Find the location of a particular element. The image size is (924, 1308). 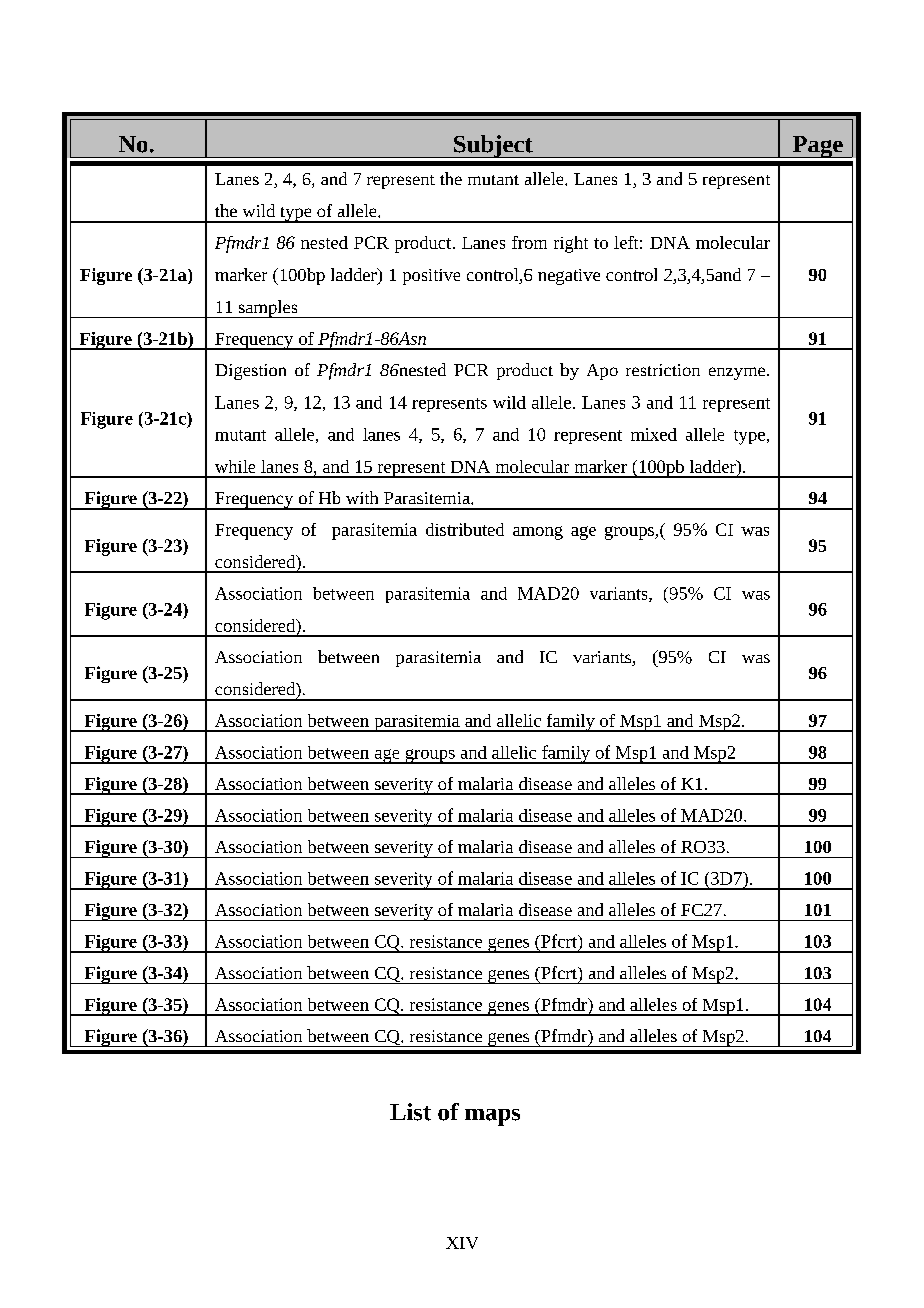

samples is located at coordinates (268, 309).
